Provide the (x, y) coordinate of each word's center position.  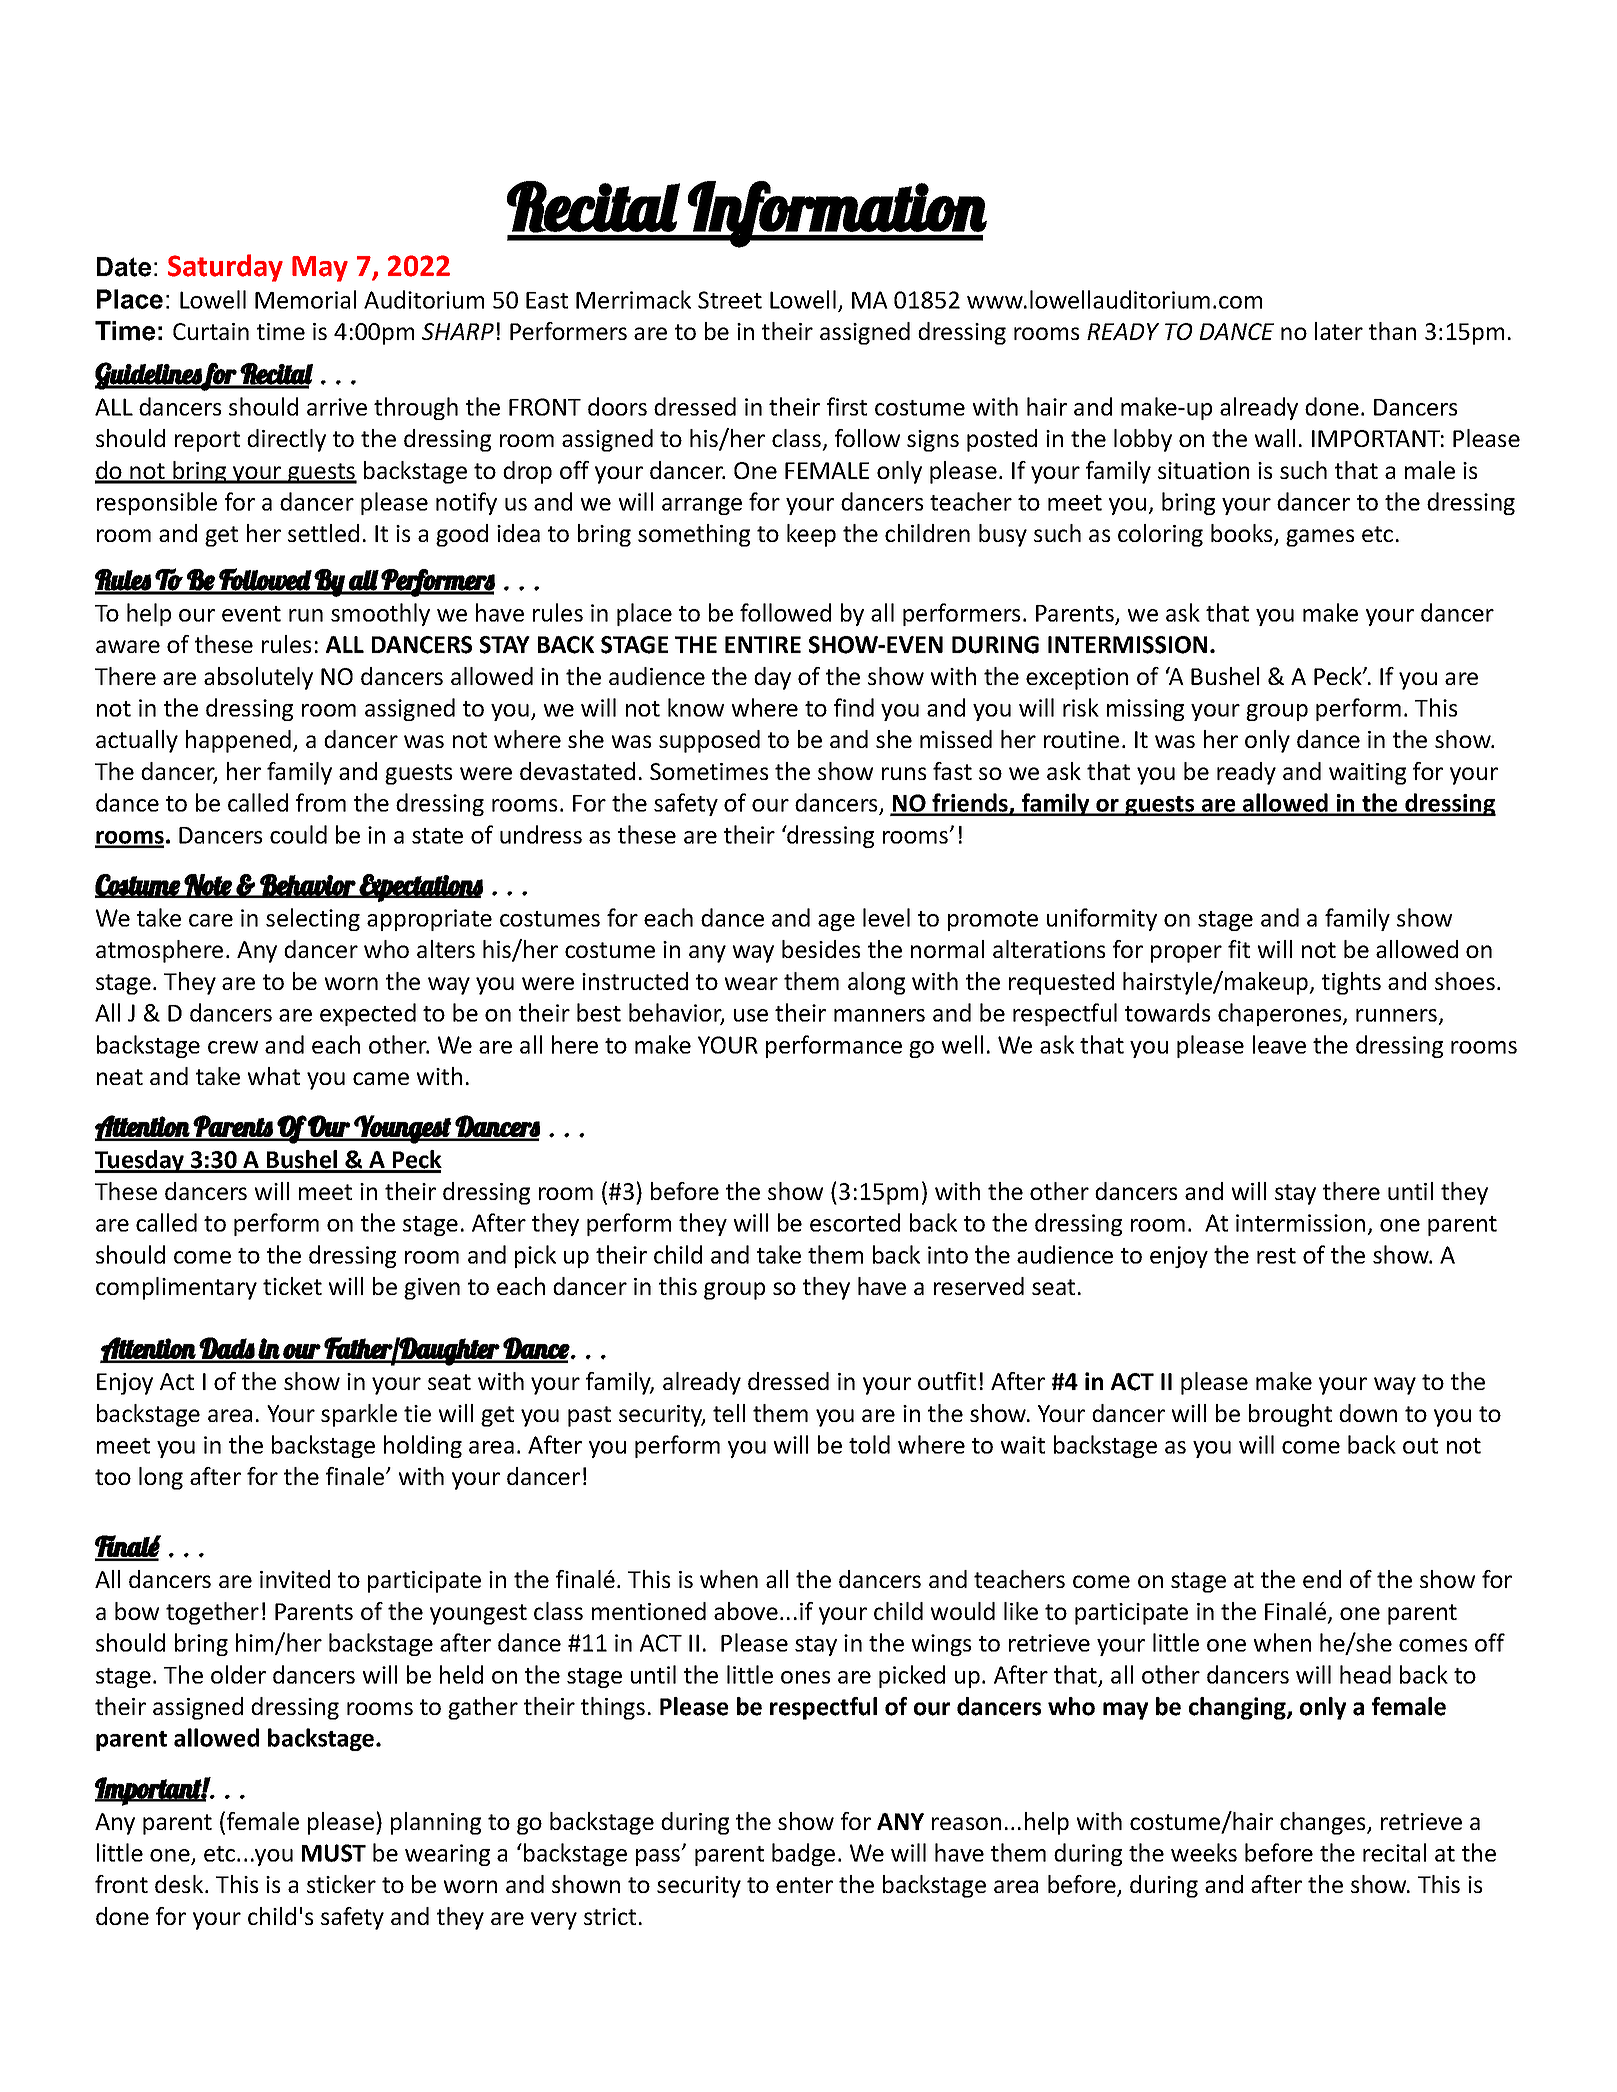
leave (1279, 1044)
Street (730, 300)
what (273, 1076)
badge (803, 1854)
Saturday (225, 268)
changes (1324, 1823)
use (751, 1015)
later (1339, 331)
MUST (334, 1853)
